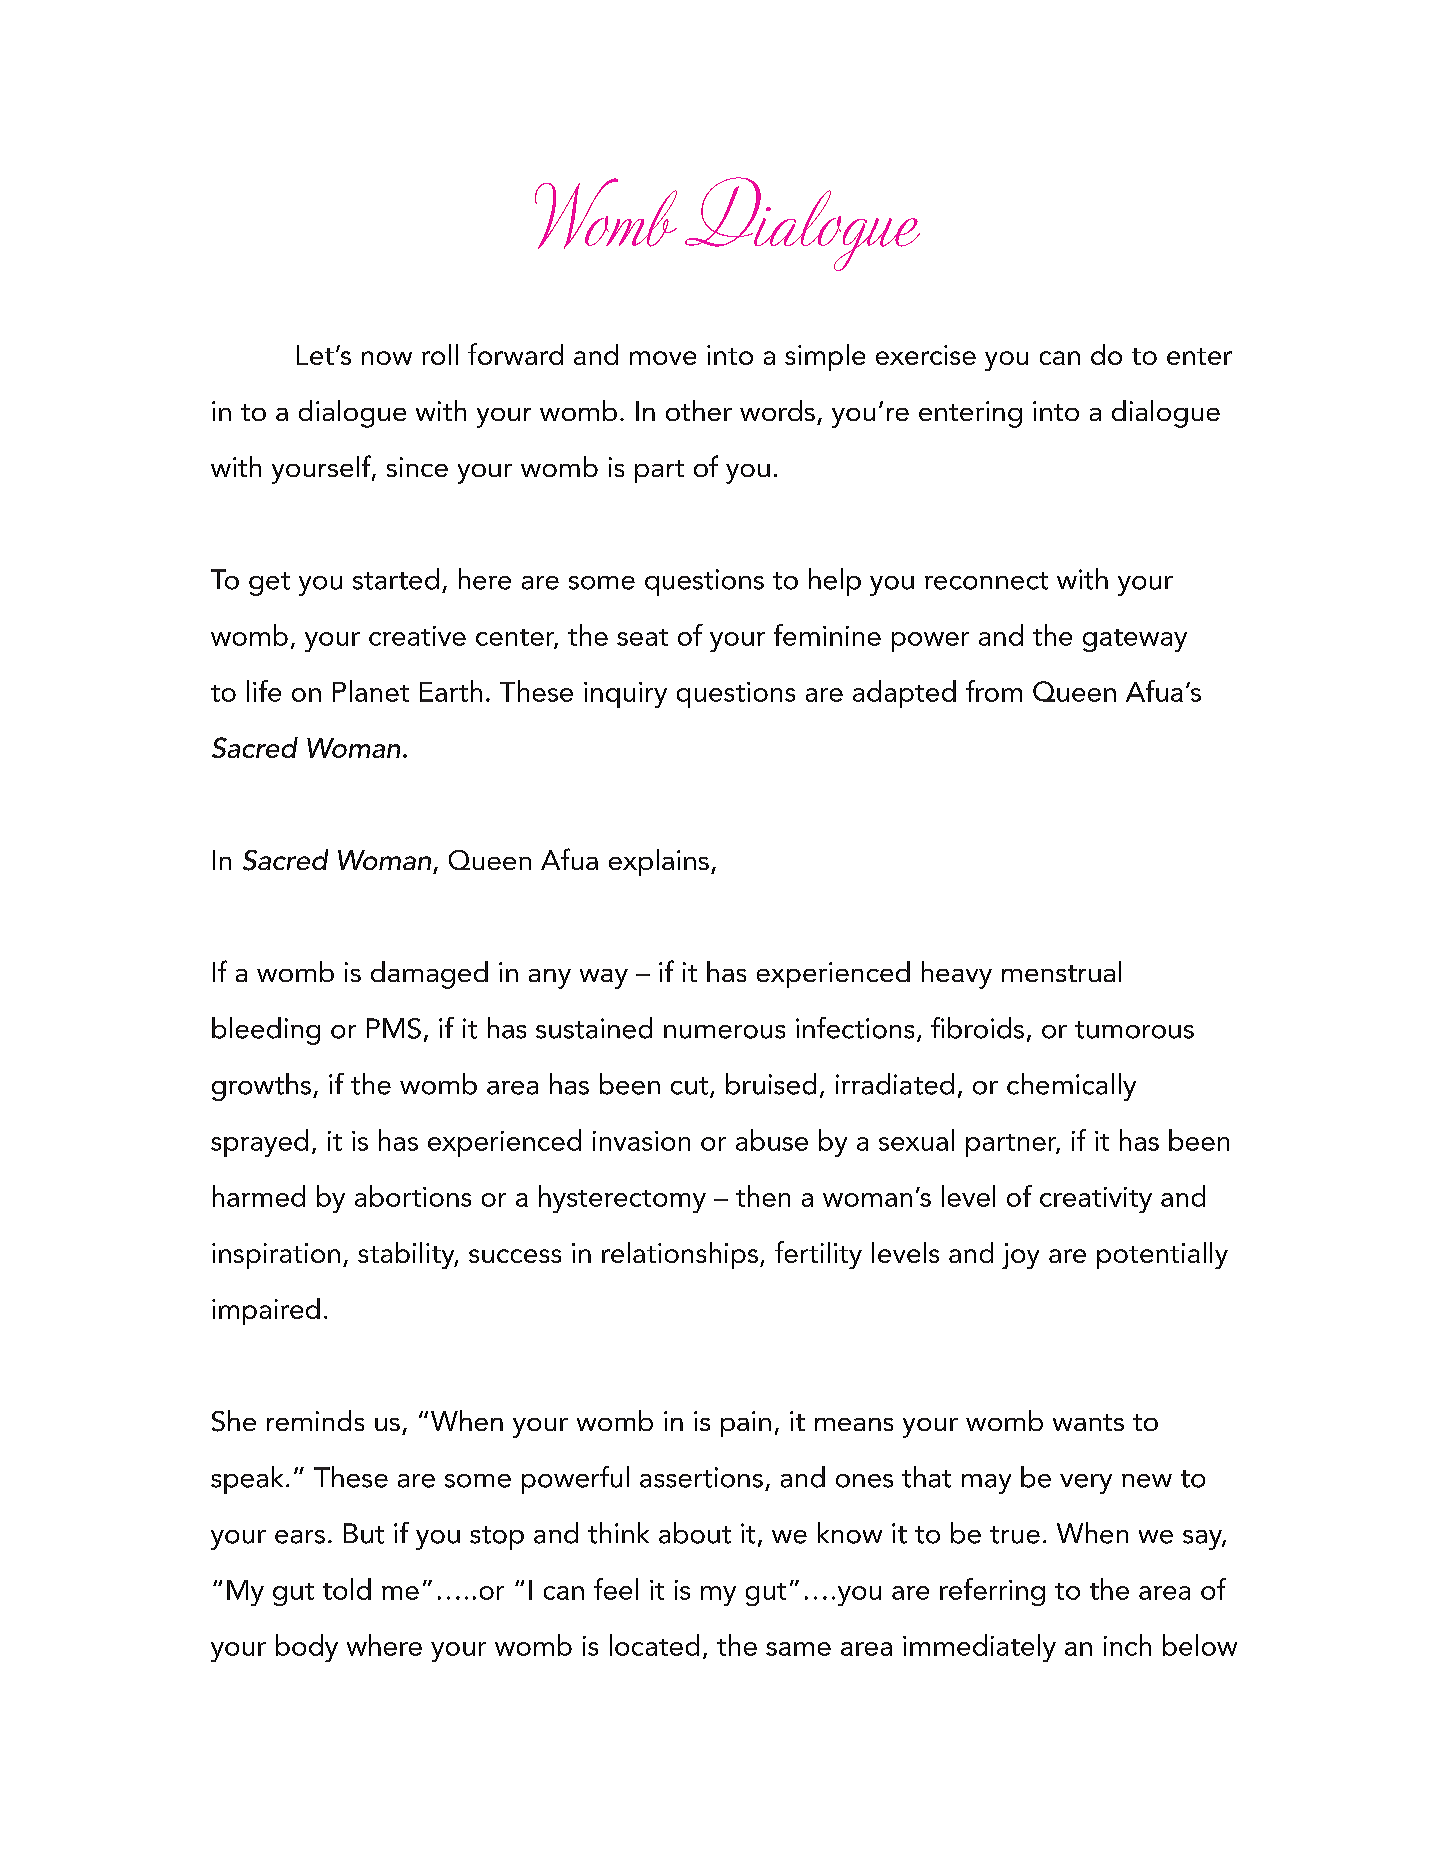  Describe the element at coordinates (699, 410) in the screenshot. I see `other` at that location.
